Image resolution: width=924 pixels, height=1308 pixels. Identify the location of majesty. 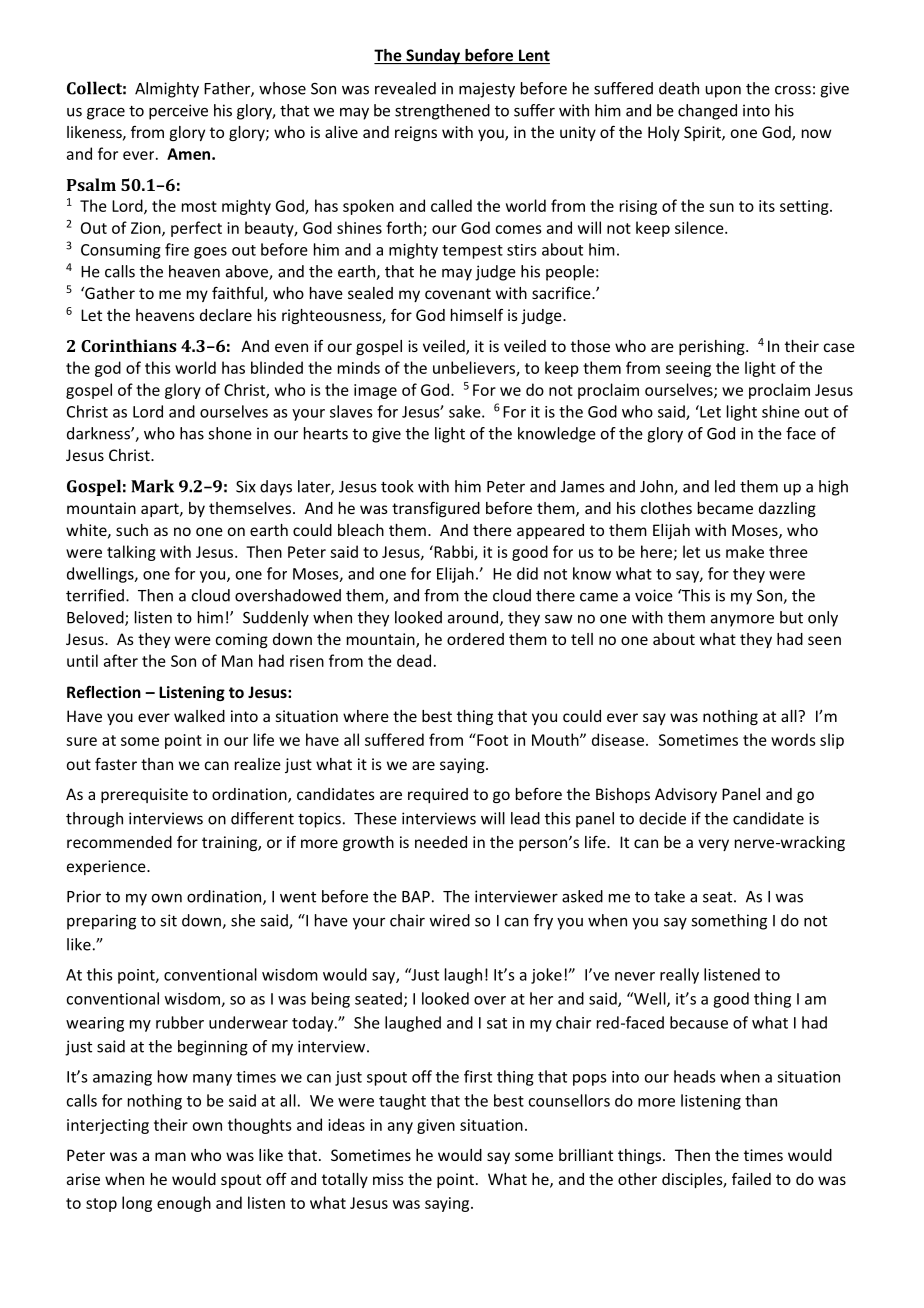
(487, 90).
